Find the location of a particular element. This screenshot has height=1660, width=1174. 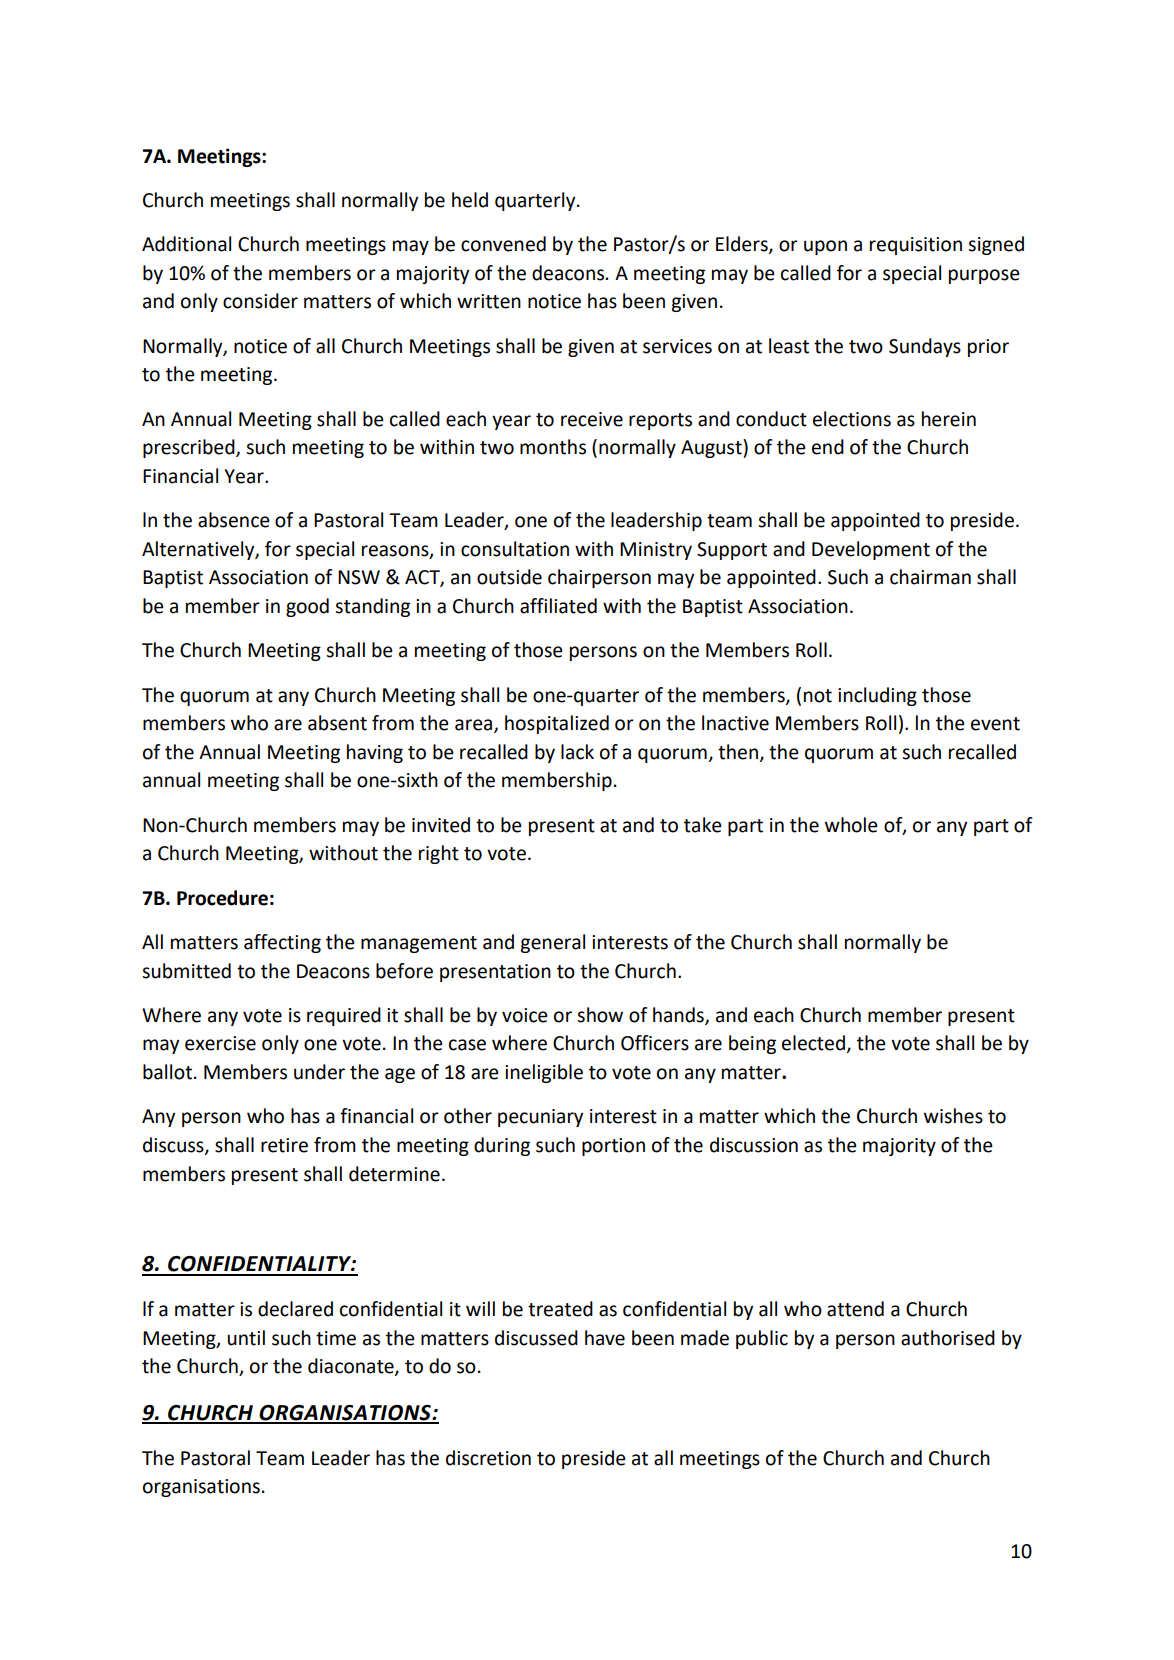

Development is located at coordinates (871, 550).
